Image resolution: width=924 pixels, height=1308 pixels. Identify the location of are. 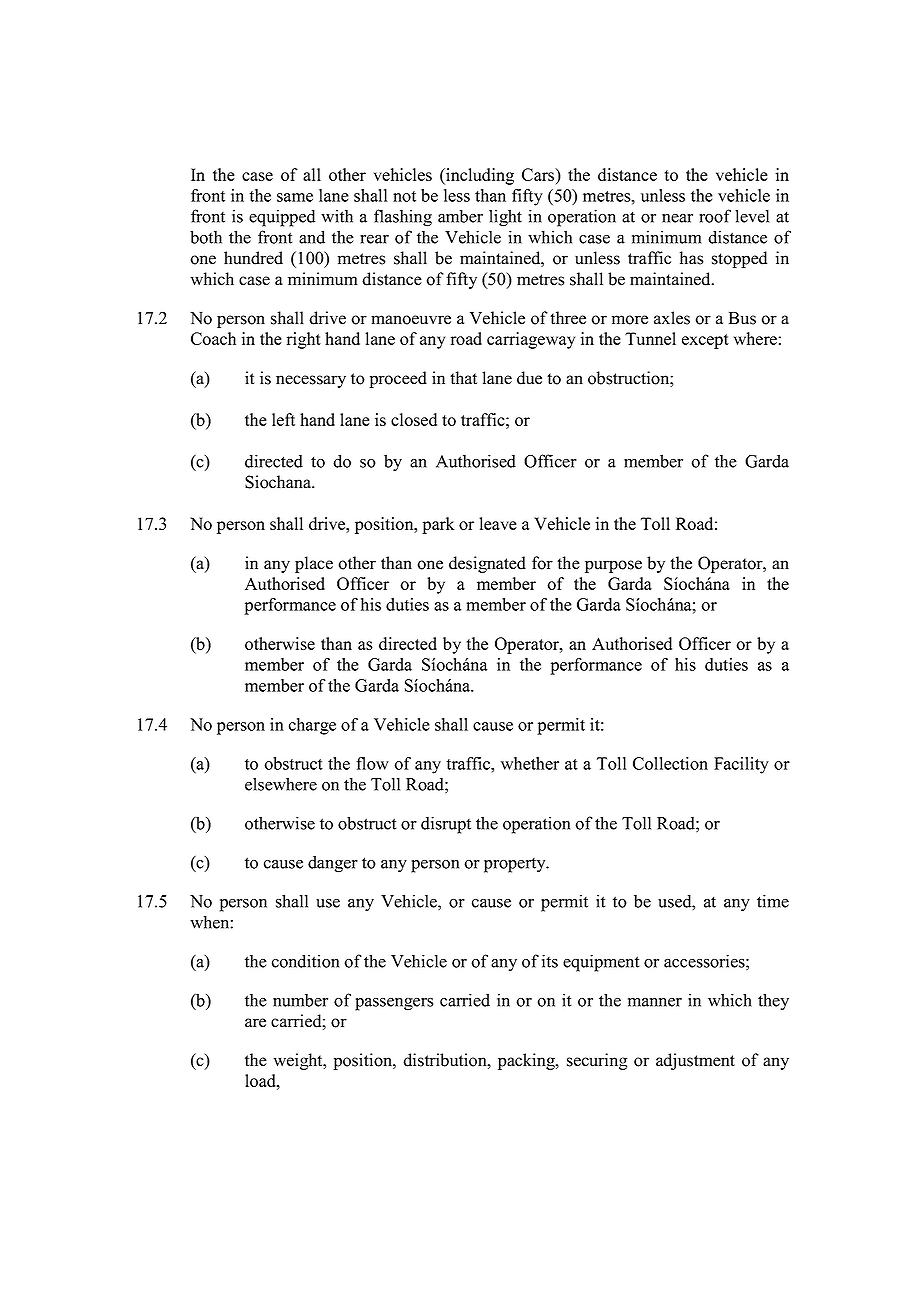
(255, 1023).
